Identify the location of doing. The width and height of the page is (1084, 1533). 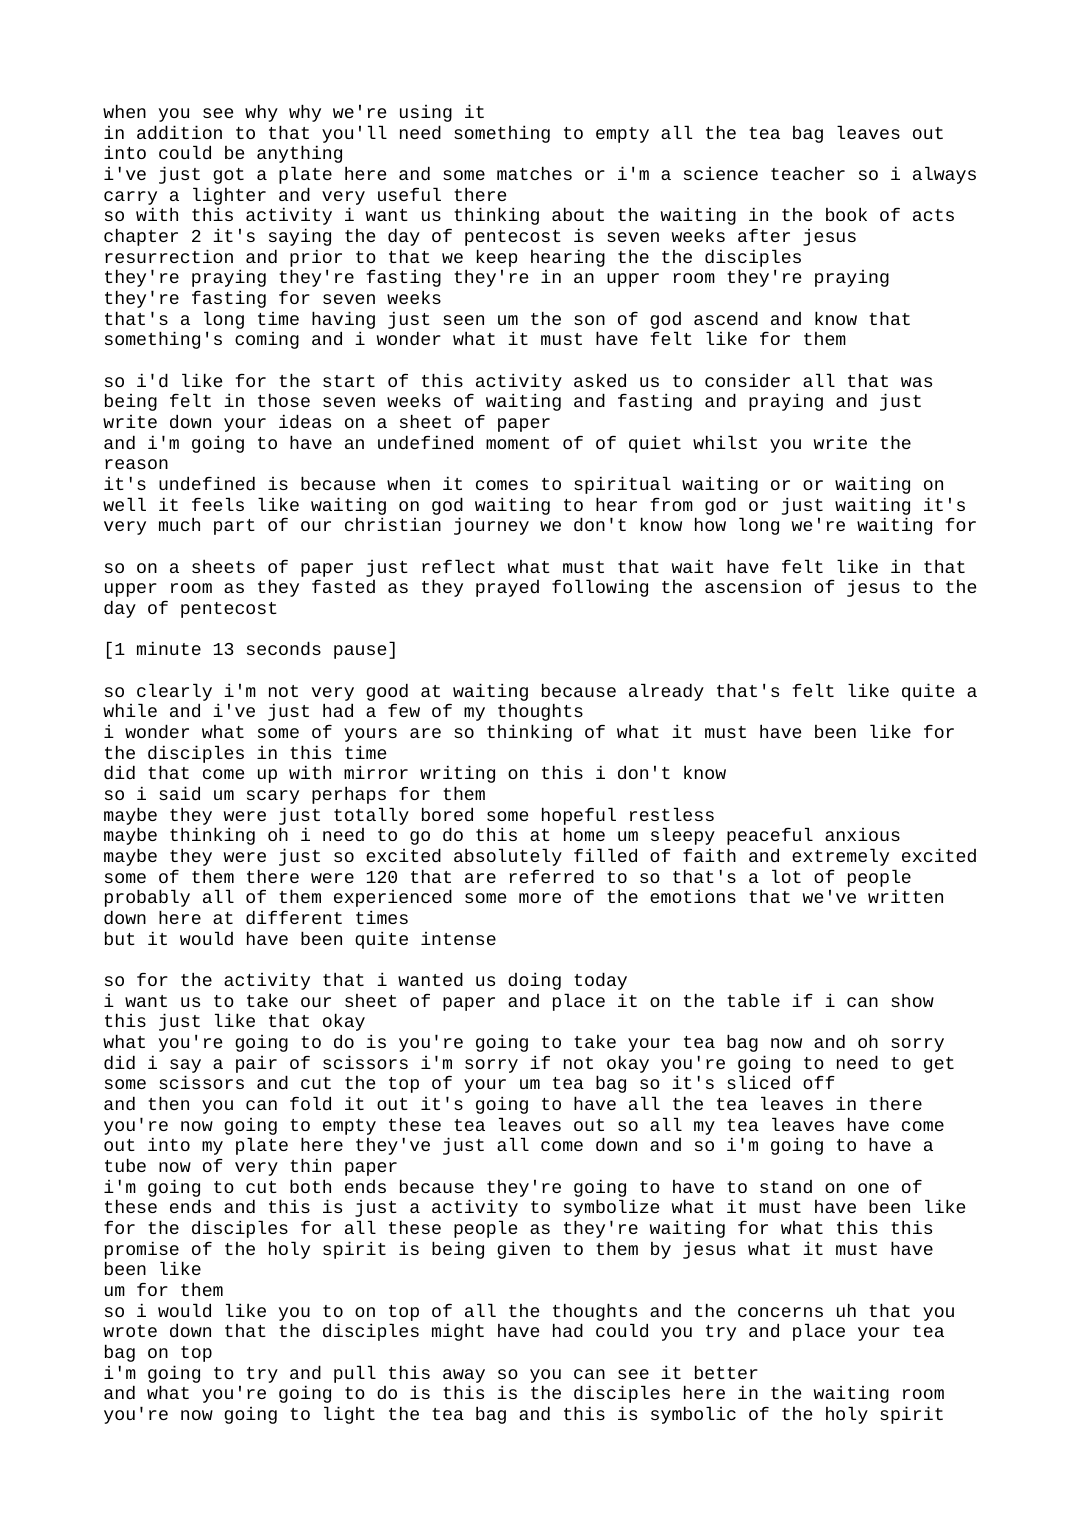
(534, 981).
